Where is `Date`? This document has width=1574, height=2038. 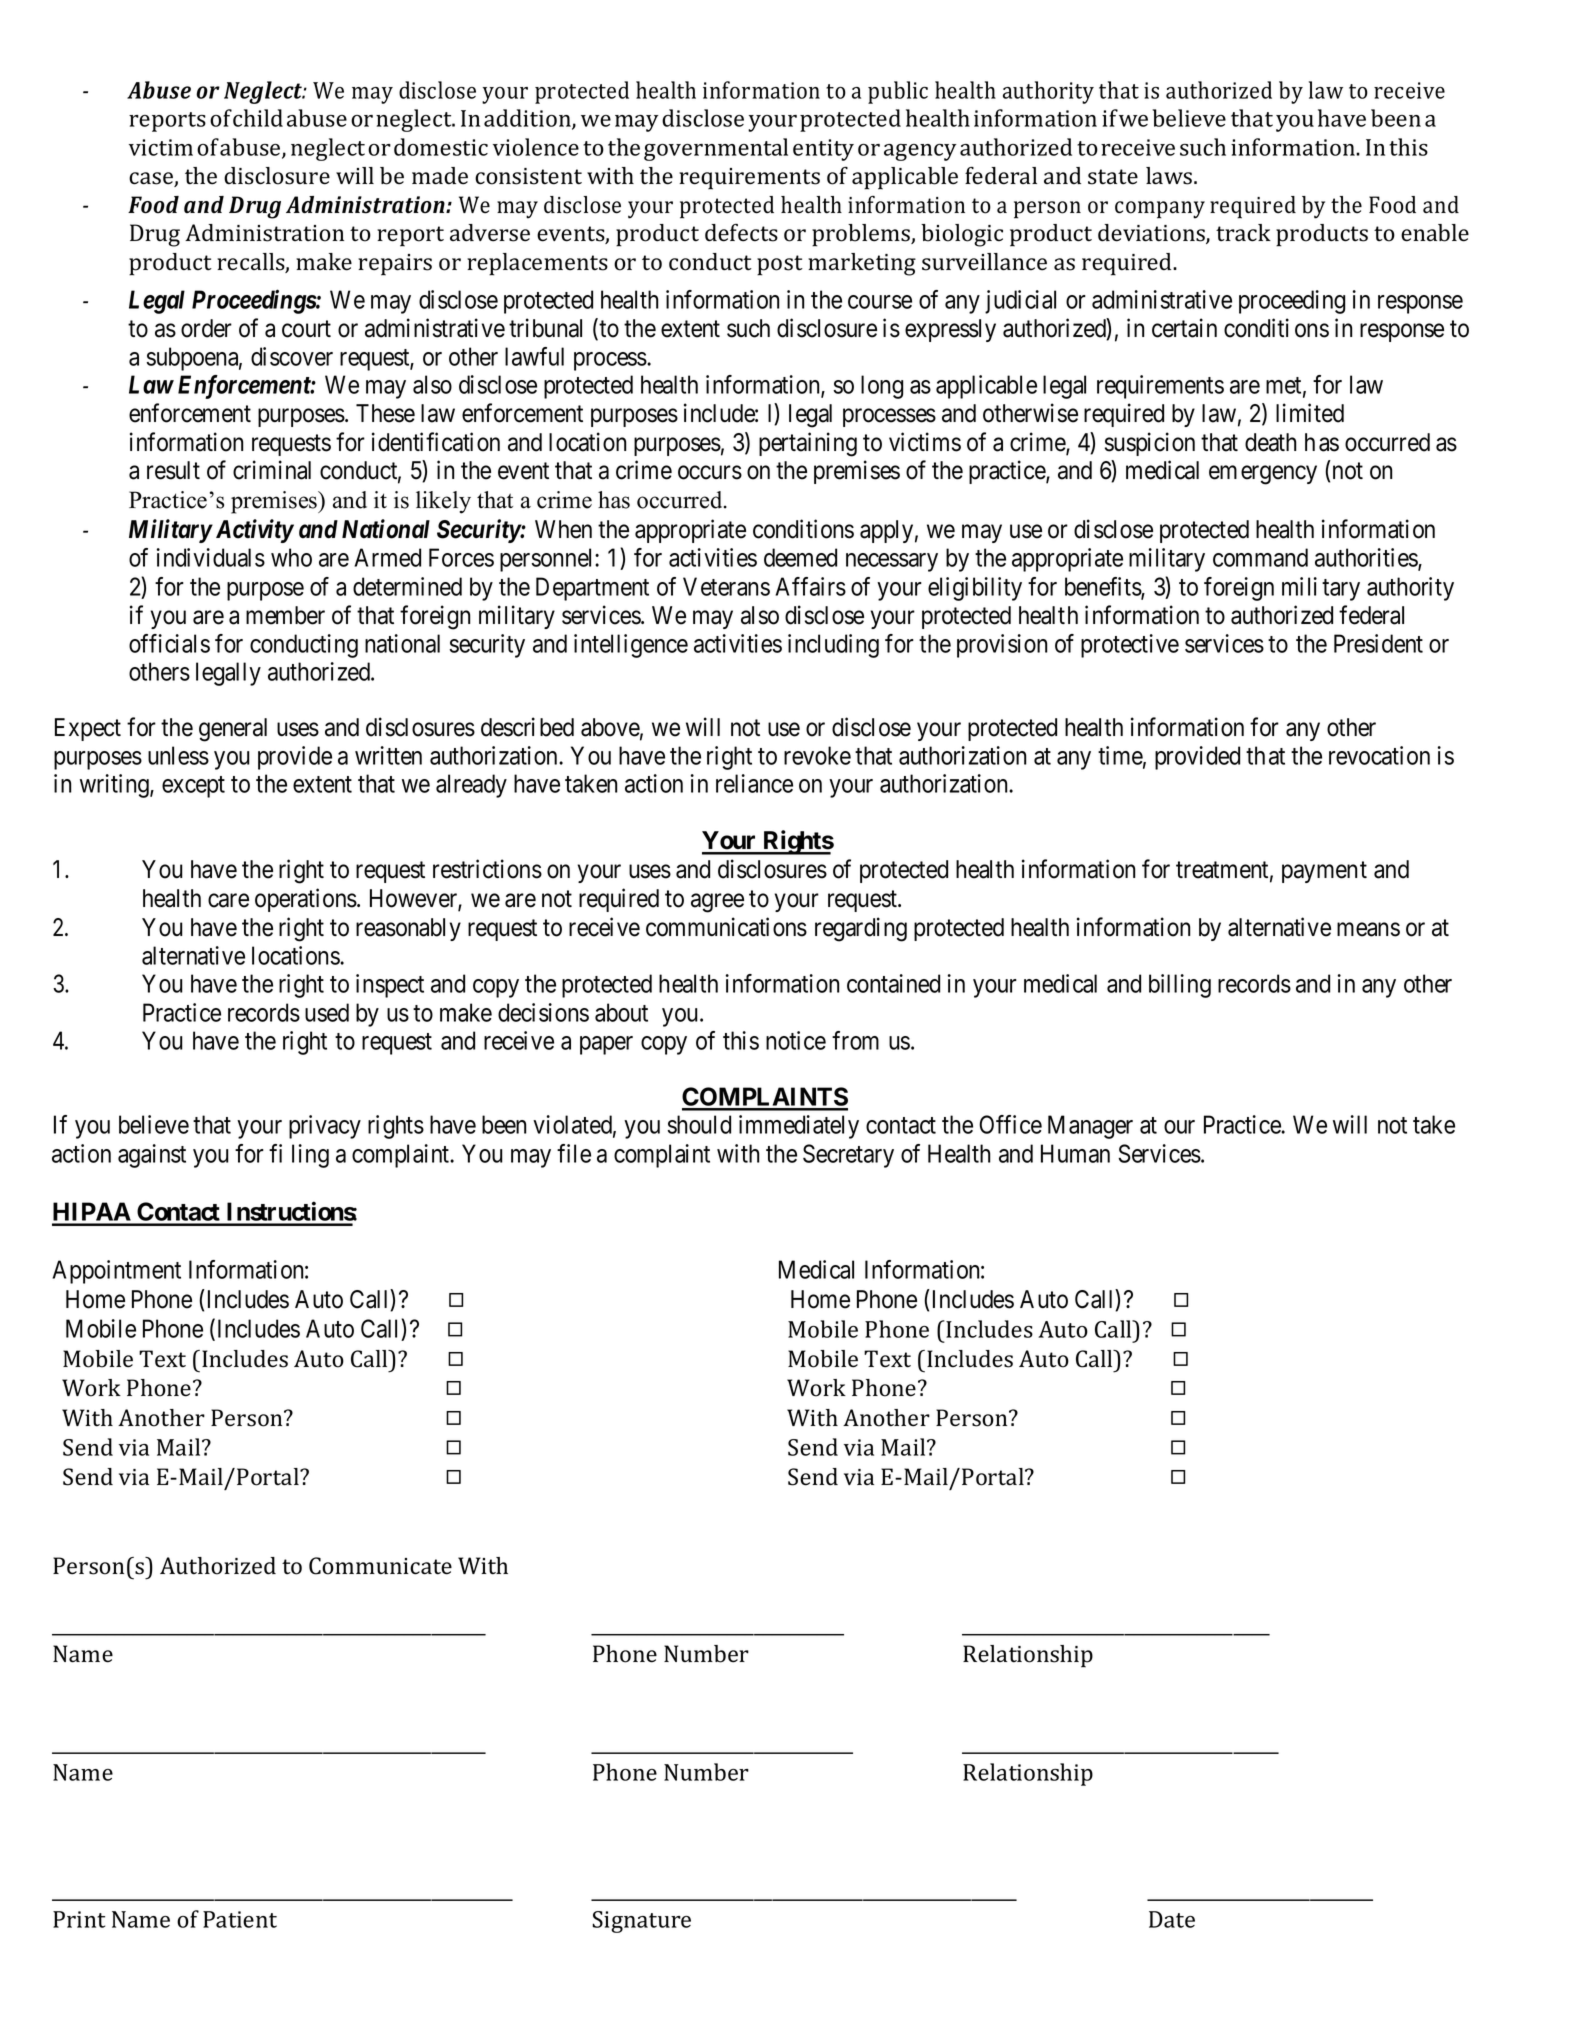
Date is located at coordinates (1172, 1919).
